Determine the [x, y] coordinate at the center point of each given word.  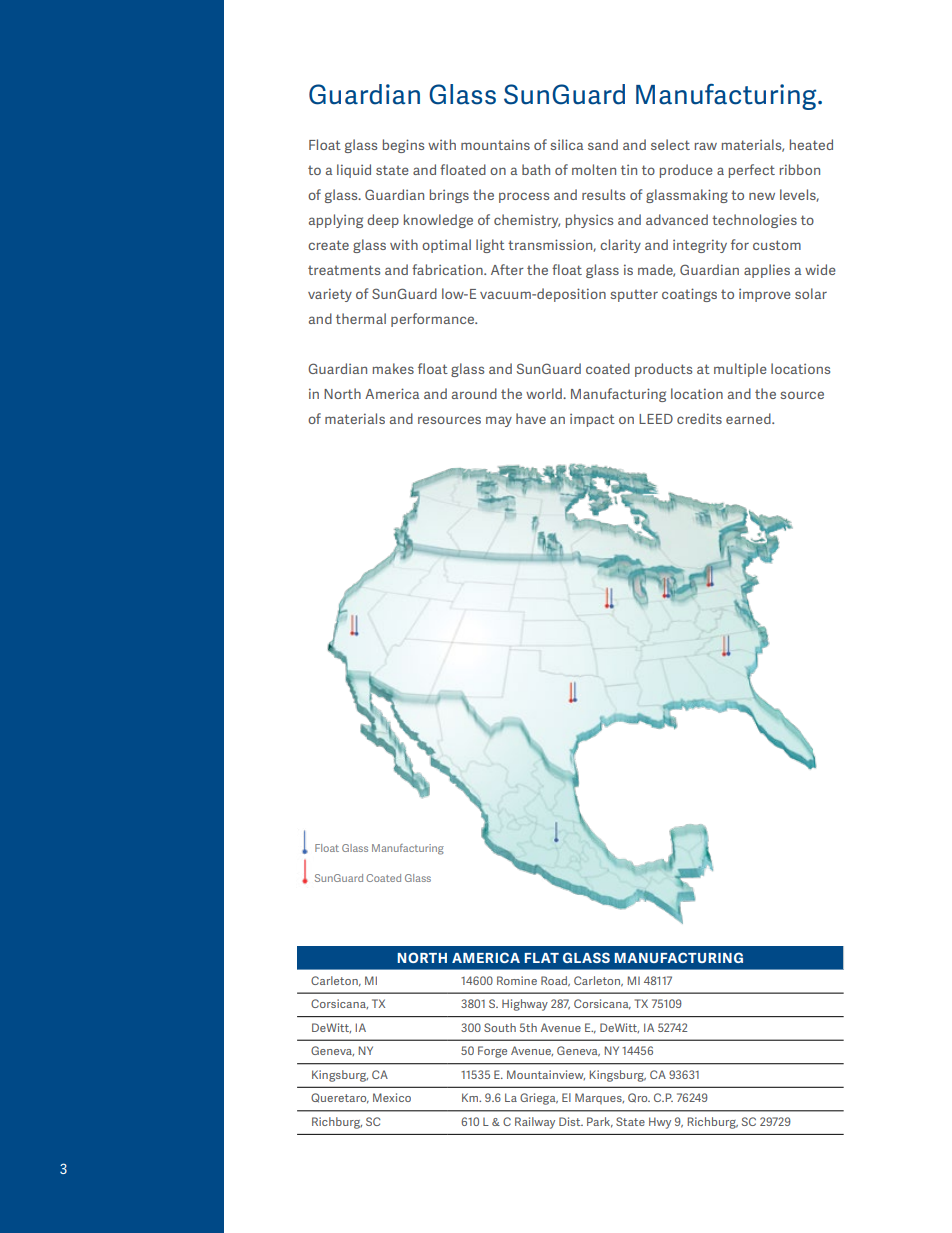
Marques [599, 1098]
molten [594, 169]
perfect [752, 171]
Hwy [660, 1123]
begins [403, 146]
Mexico [392, 1097]
